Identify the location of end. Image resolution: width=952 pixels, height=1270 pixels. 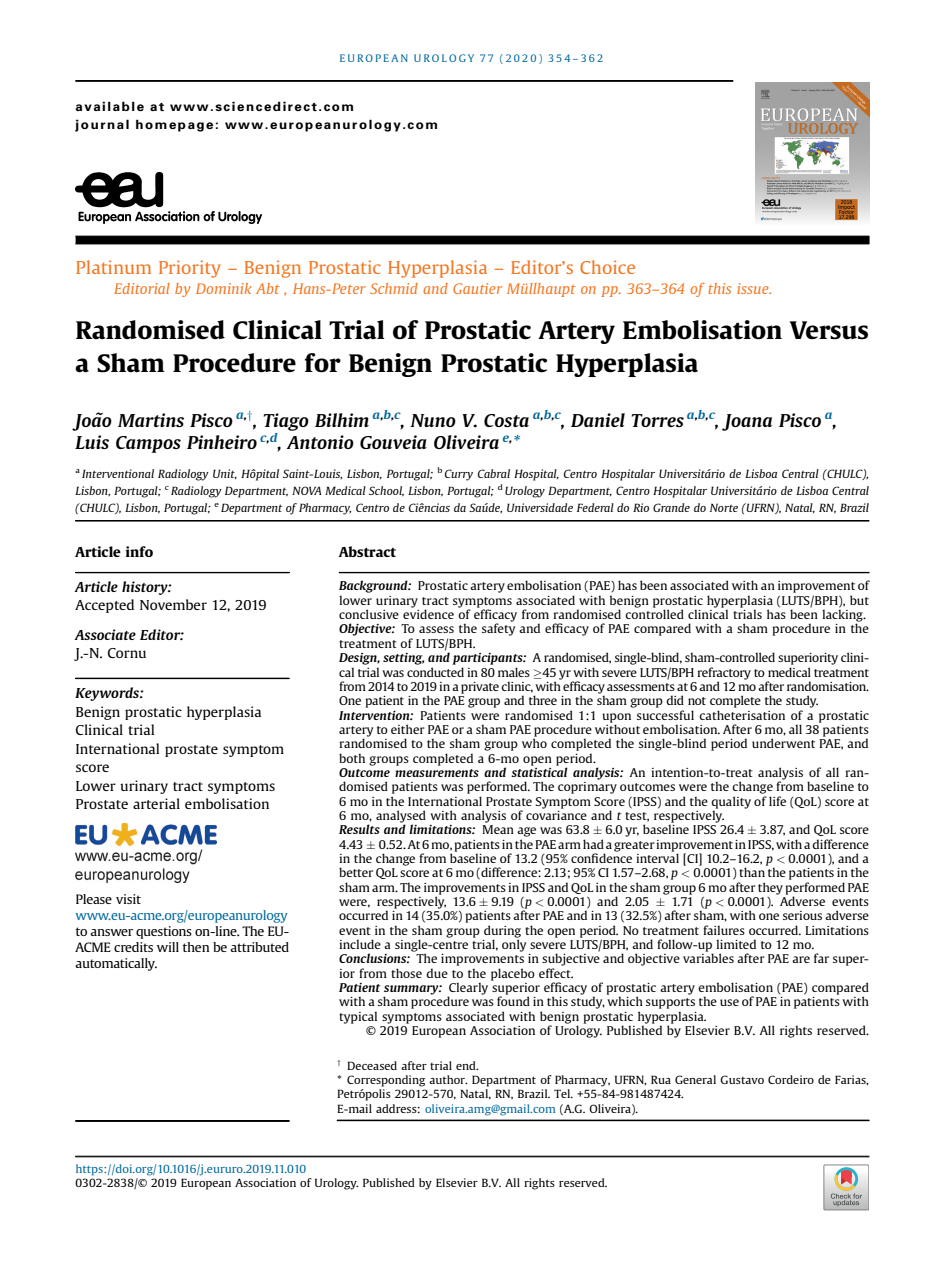
(467, 1065).
